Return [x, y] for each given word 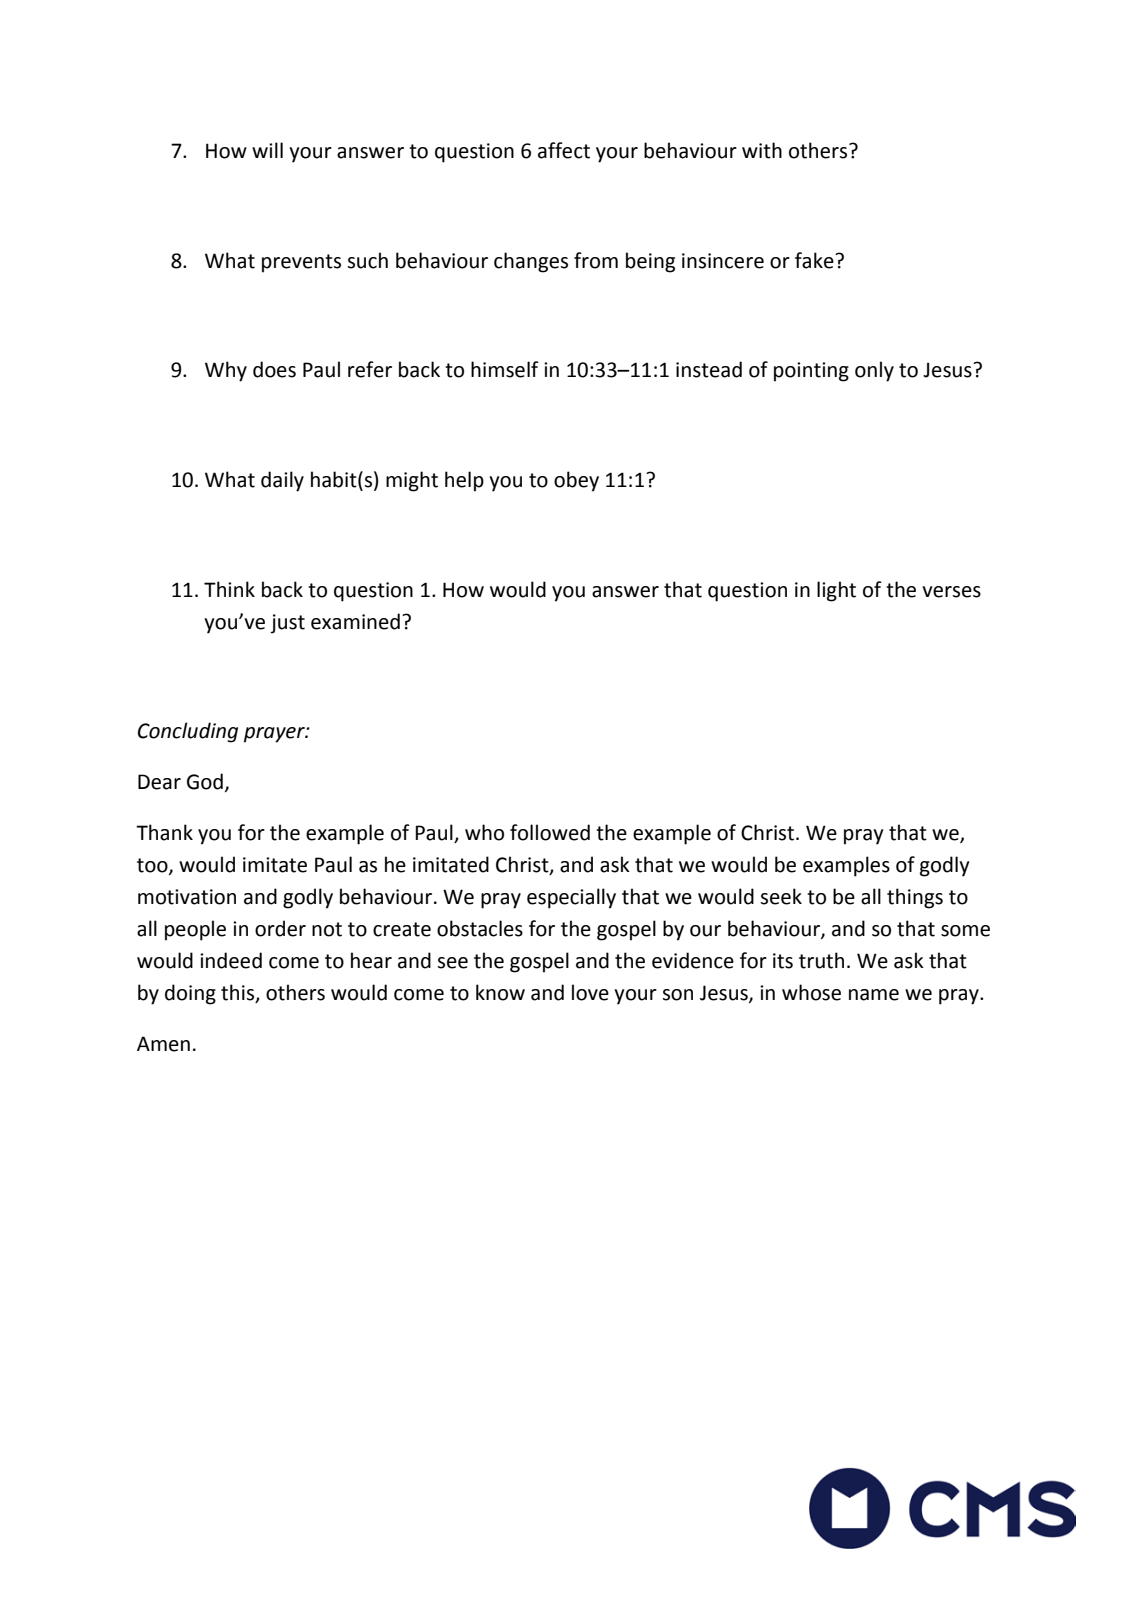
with [762, 150]
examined [355, 621]
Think [229, 589]
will [267, 150]
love [590, 992]
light [836, 591]
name [874, 995]
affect [564, 150]
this [239, 993]
